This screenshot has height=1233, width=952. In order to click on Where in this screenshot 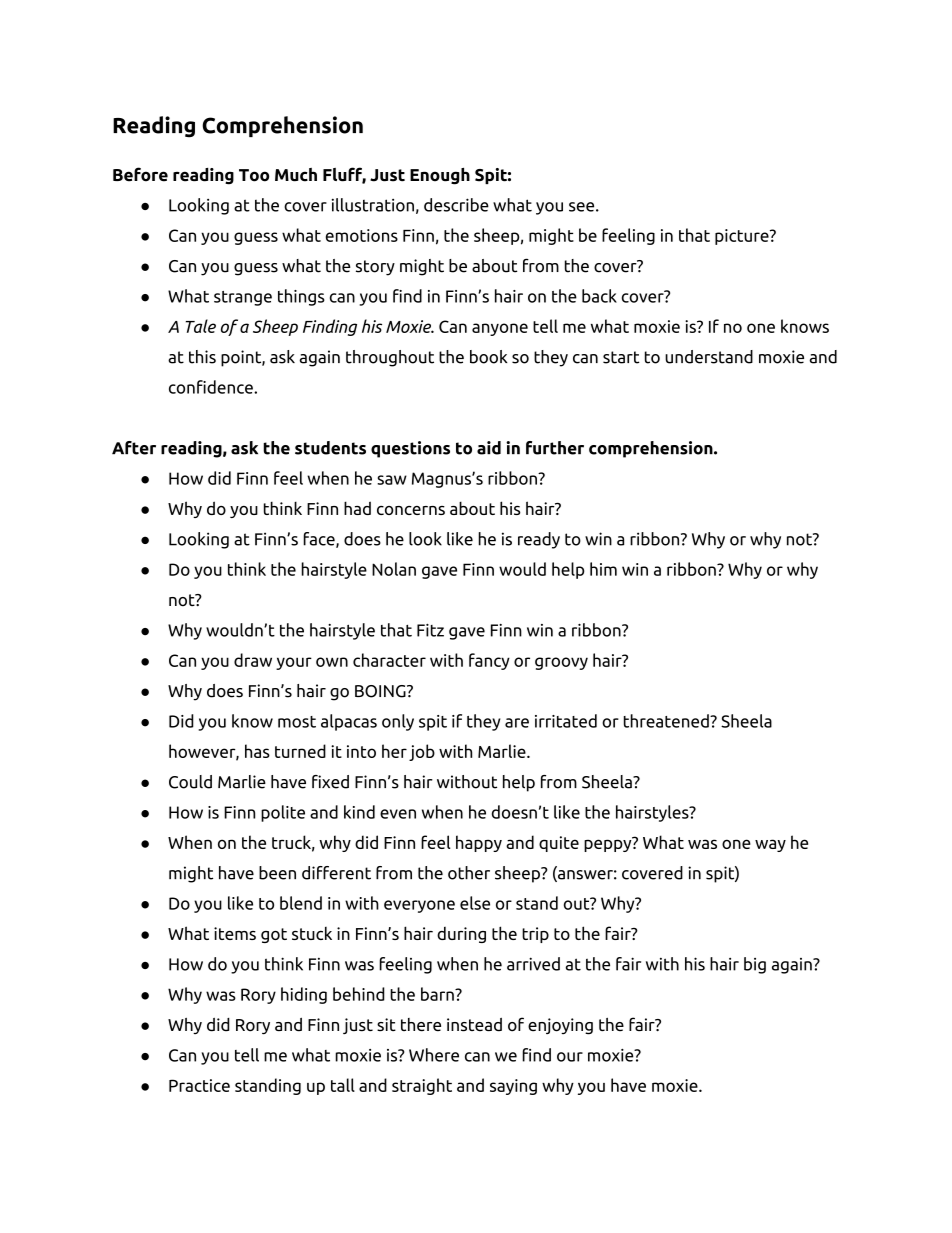, I will do `click(434, 1055)`.
